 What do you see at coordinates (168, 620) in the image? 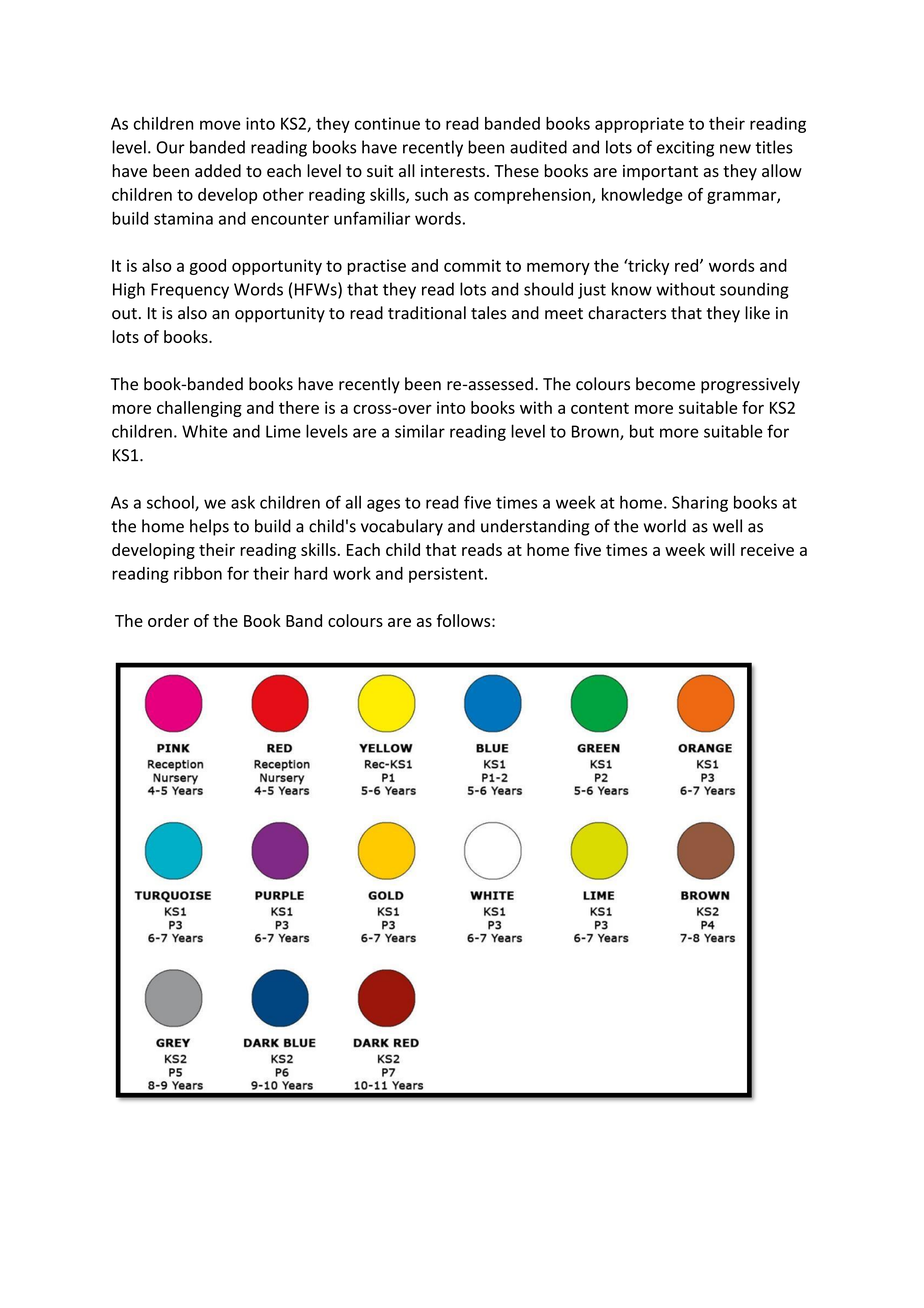
I see `order` at bounding box center [168, 620].
